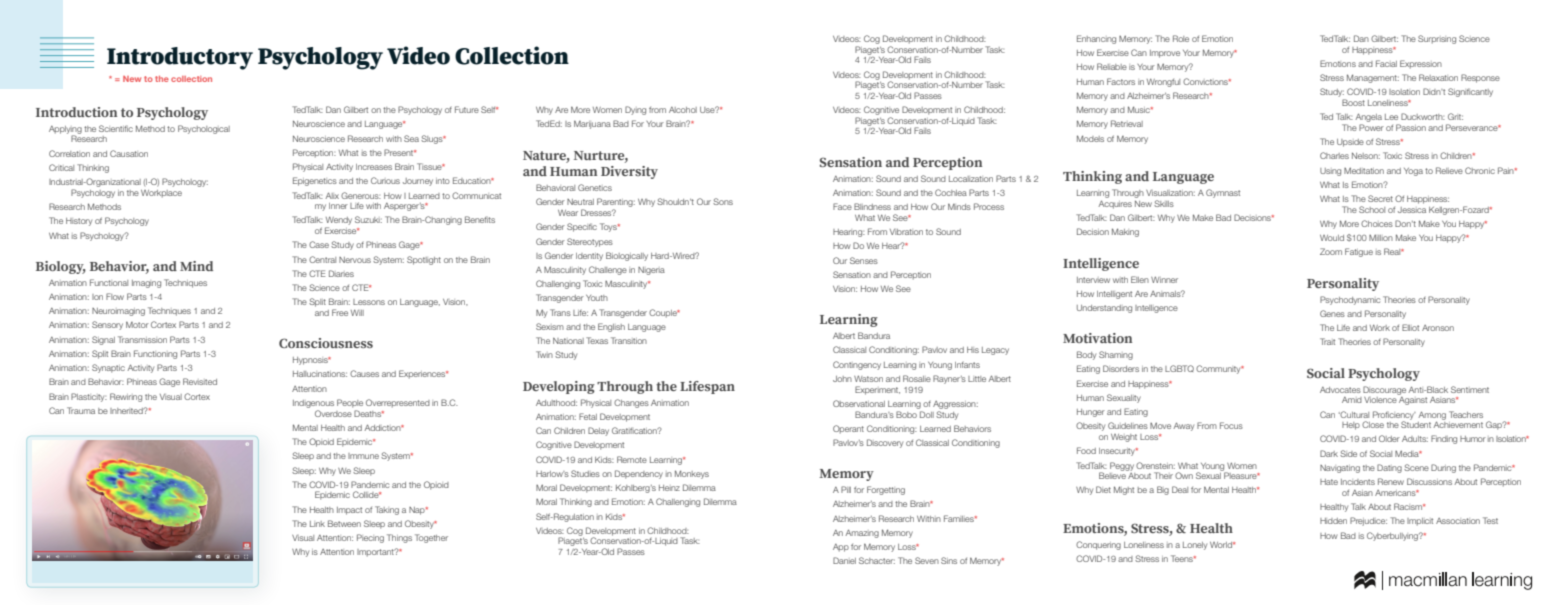  Describe the element at coordinates (862, 534) in the screenshot. I see `Amazing` at that location.
